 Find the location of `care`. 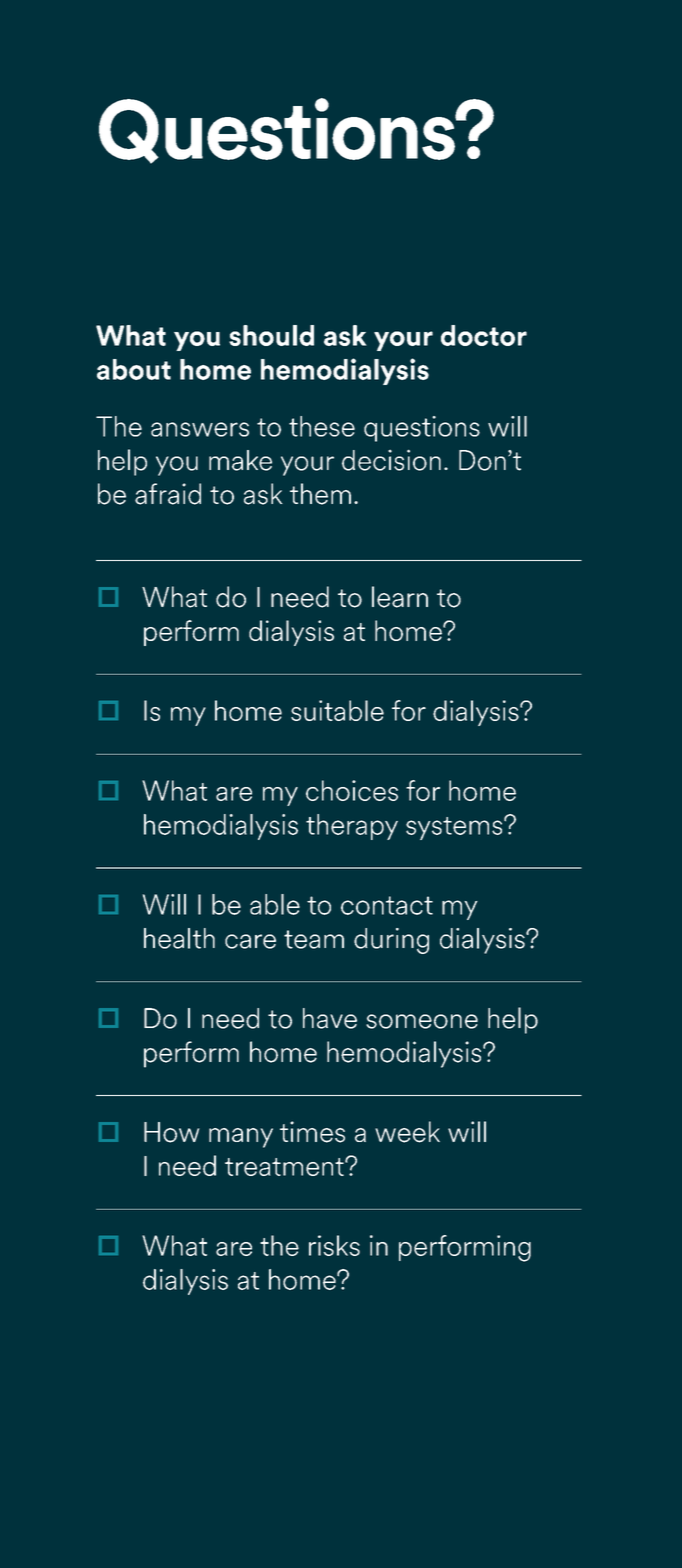

care is located at coordinates (250, 941).
